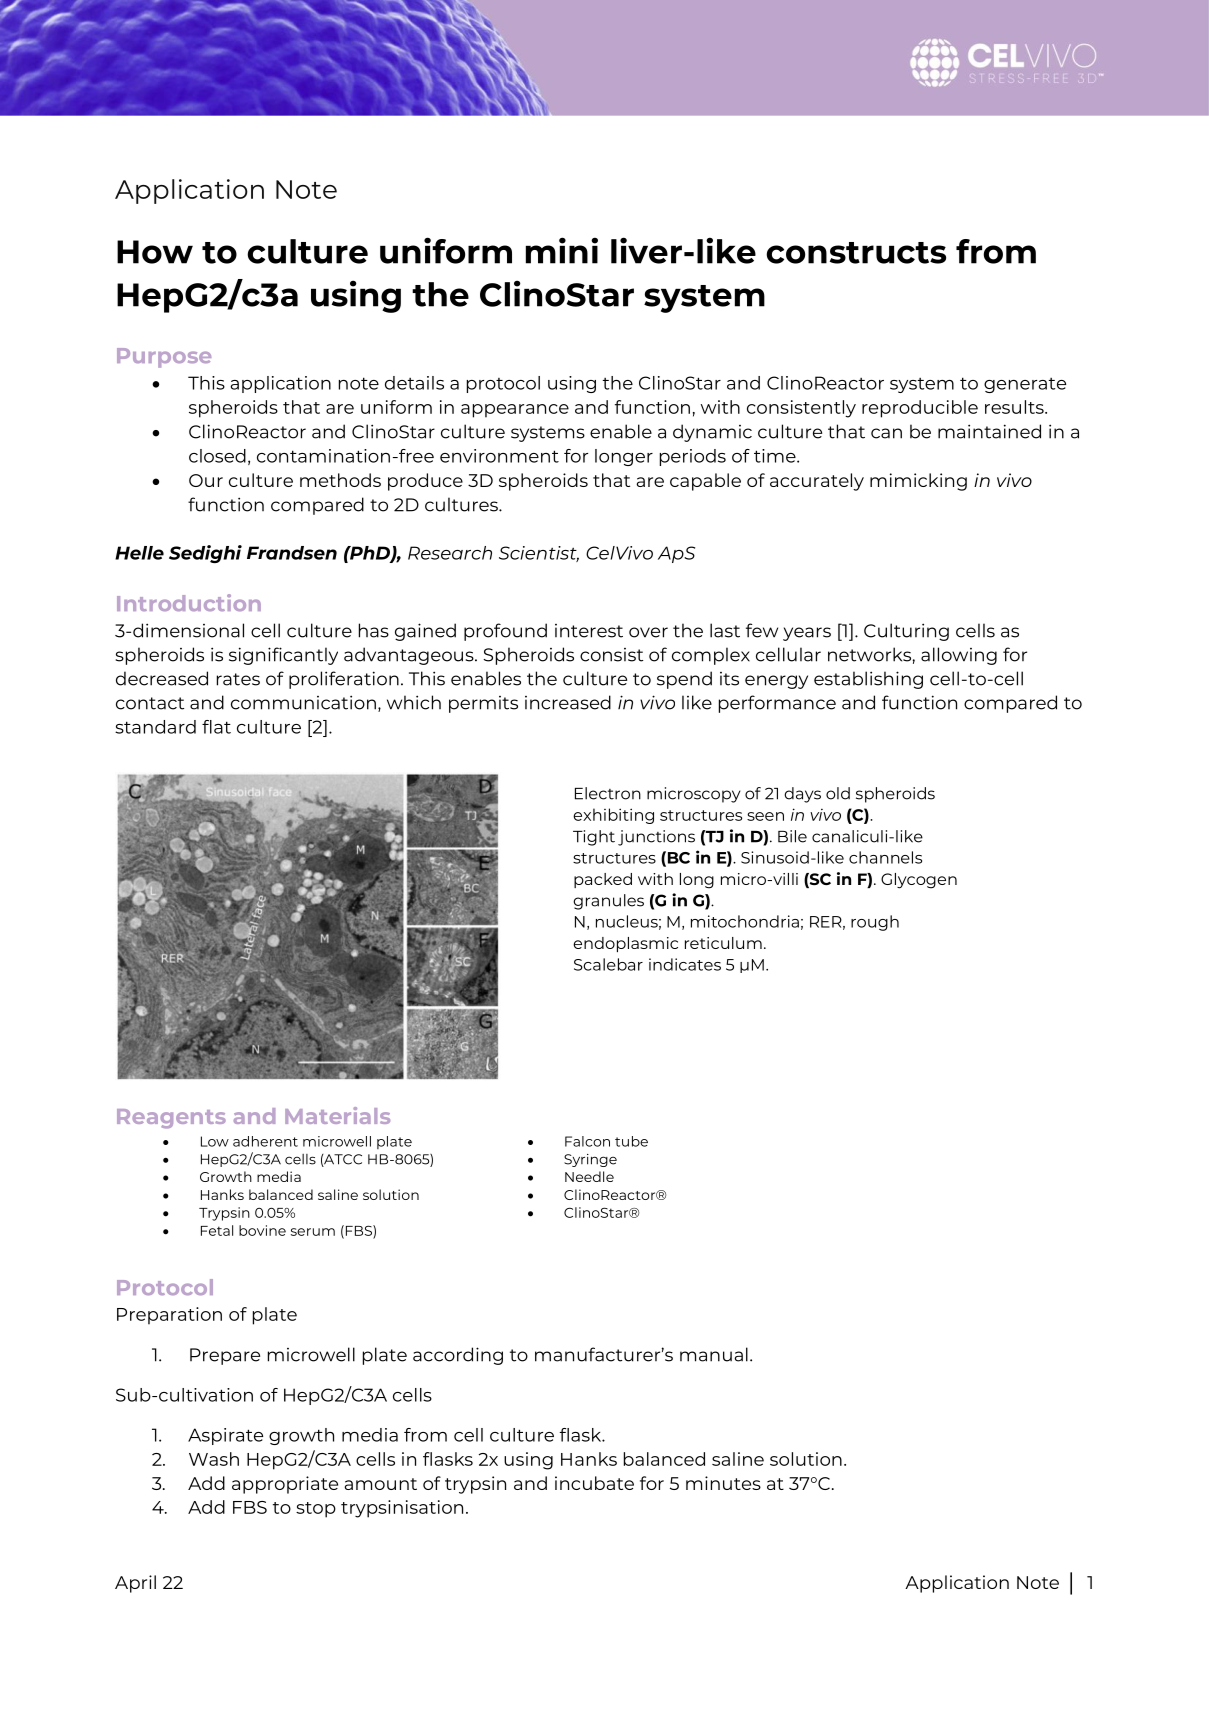 This page has width=1209, height=1710. What do you see at coordinates (856, 253) in the page?
I see `constructs` at bounding box center [856, 253].
